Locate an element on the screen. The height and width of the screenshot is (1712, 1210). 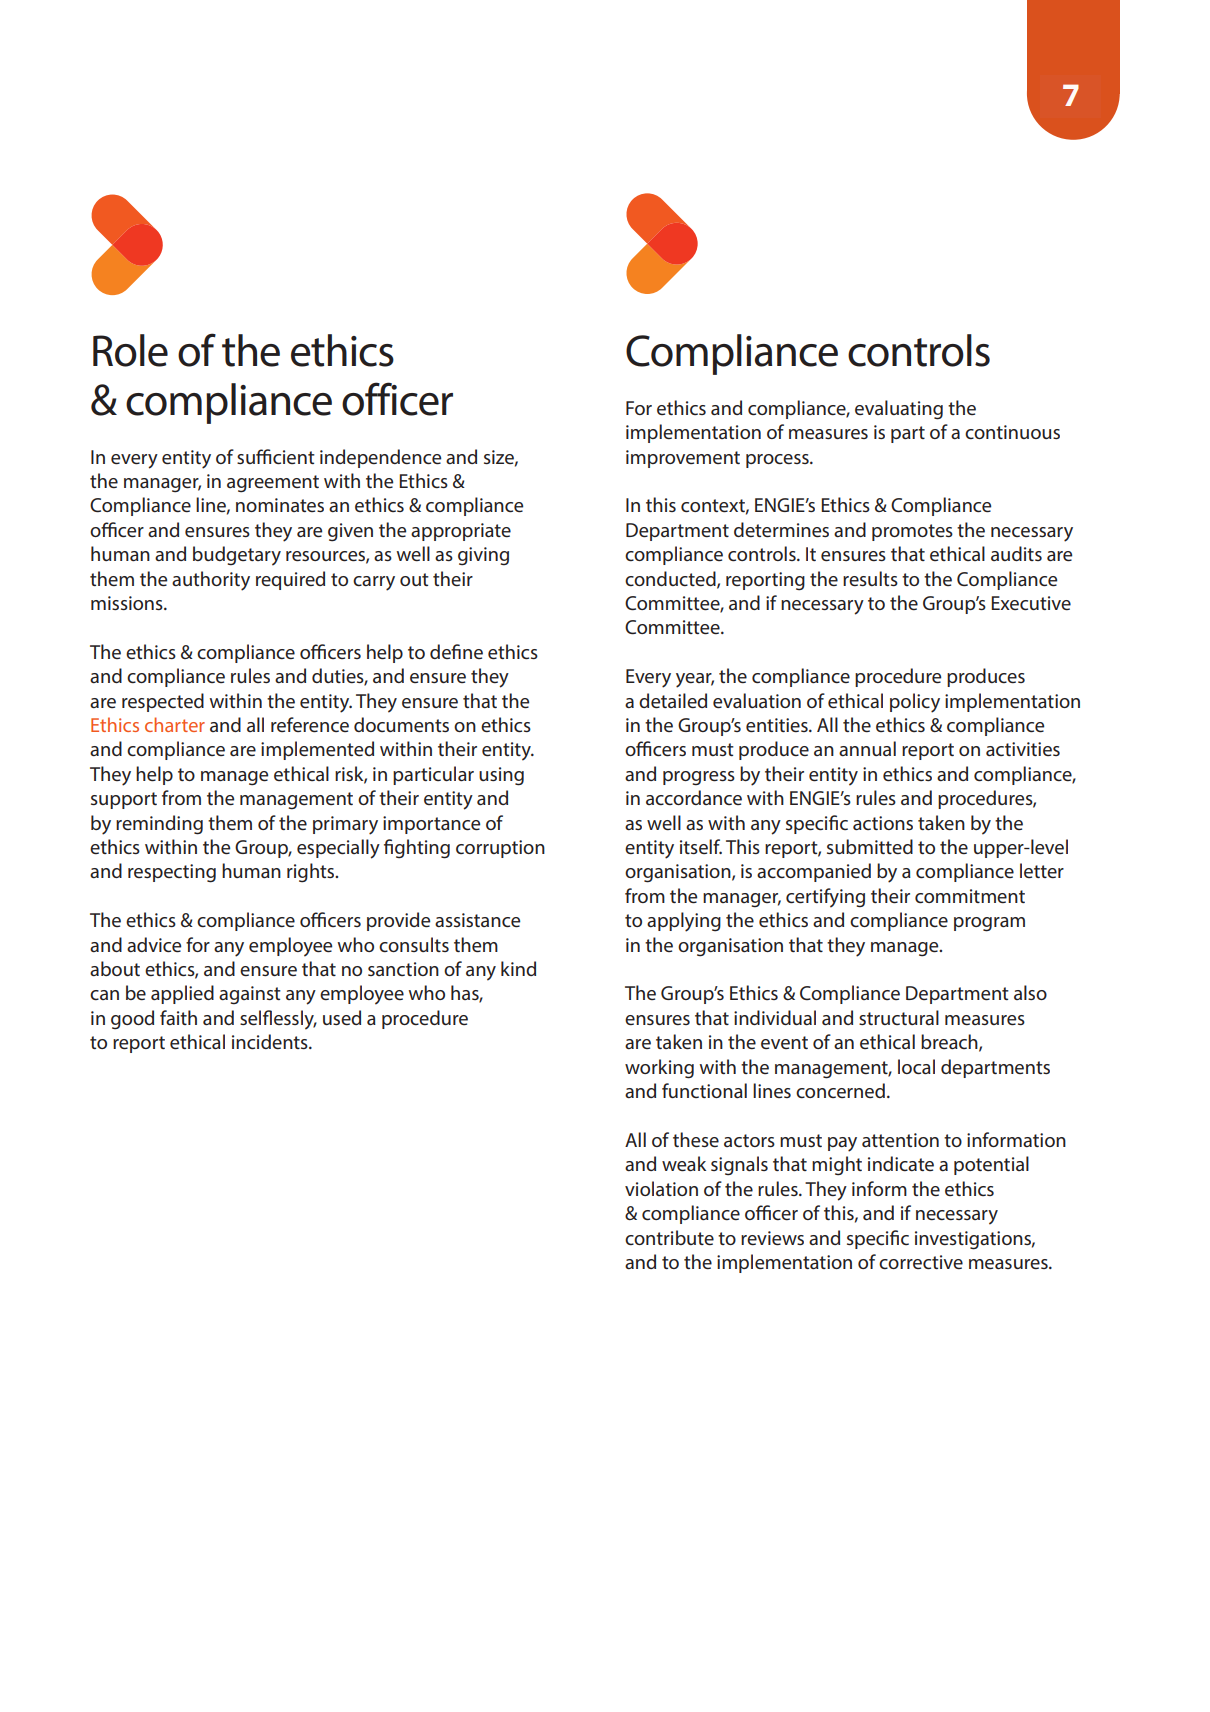
incidents is located at coordinates (271, 1041).
